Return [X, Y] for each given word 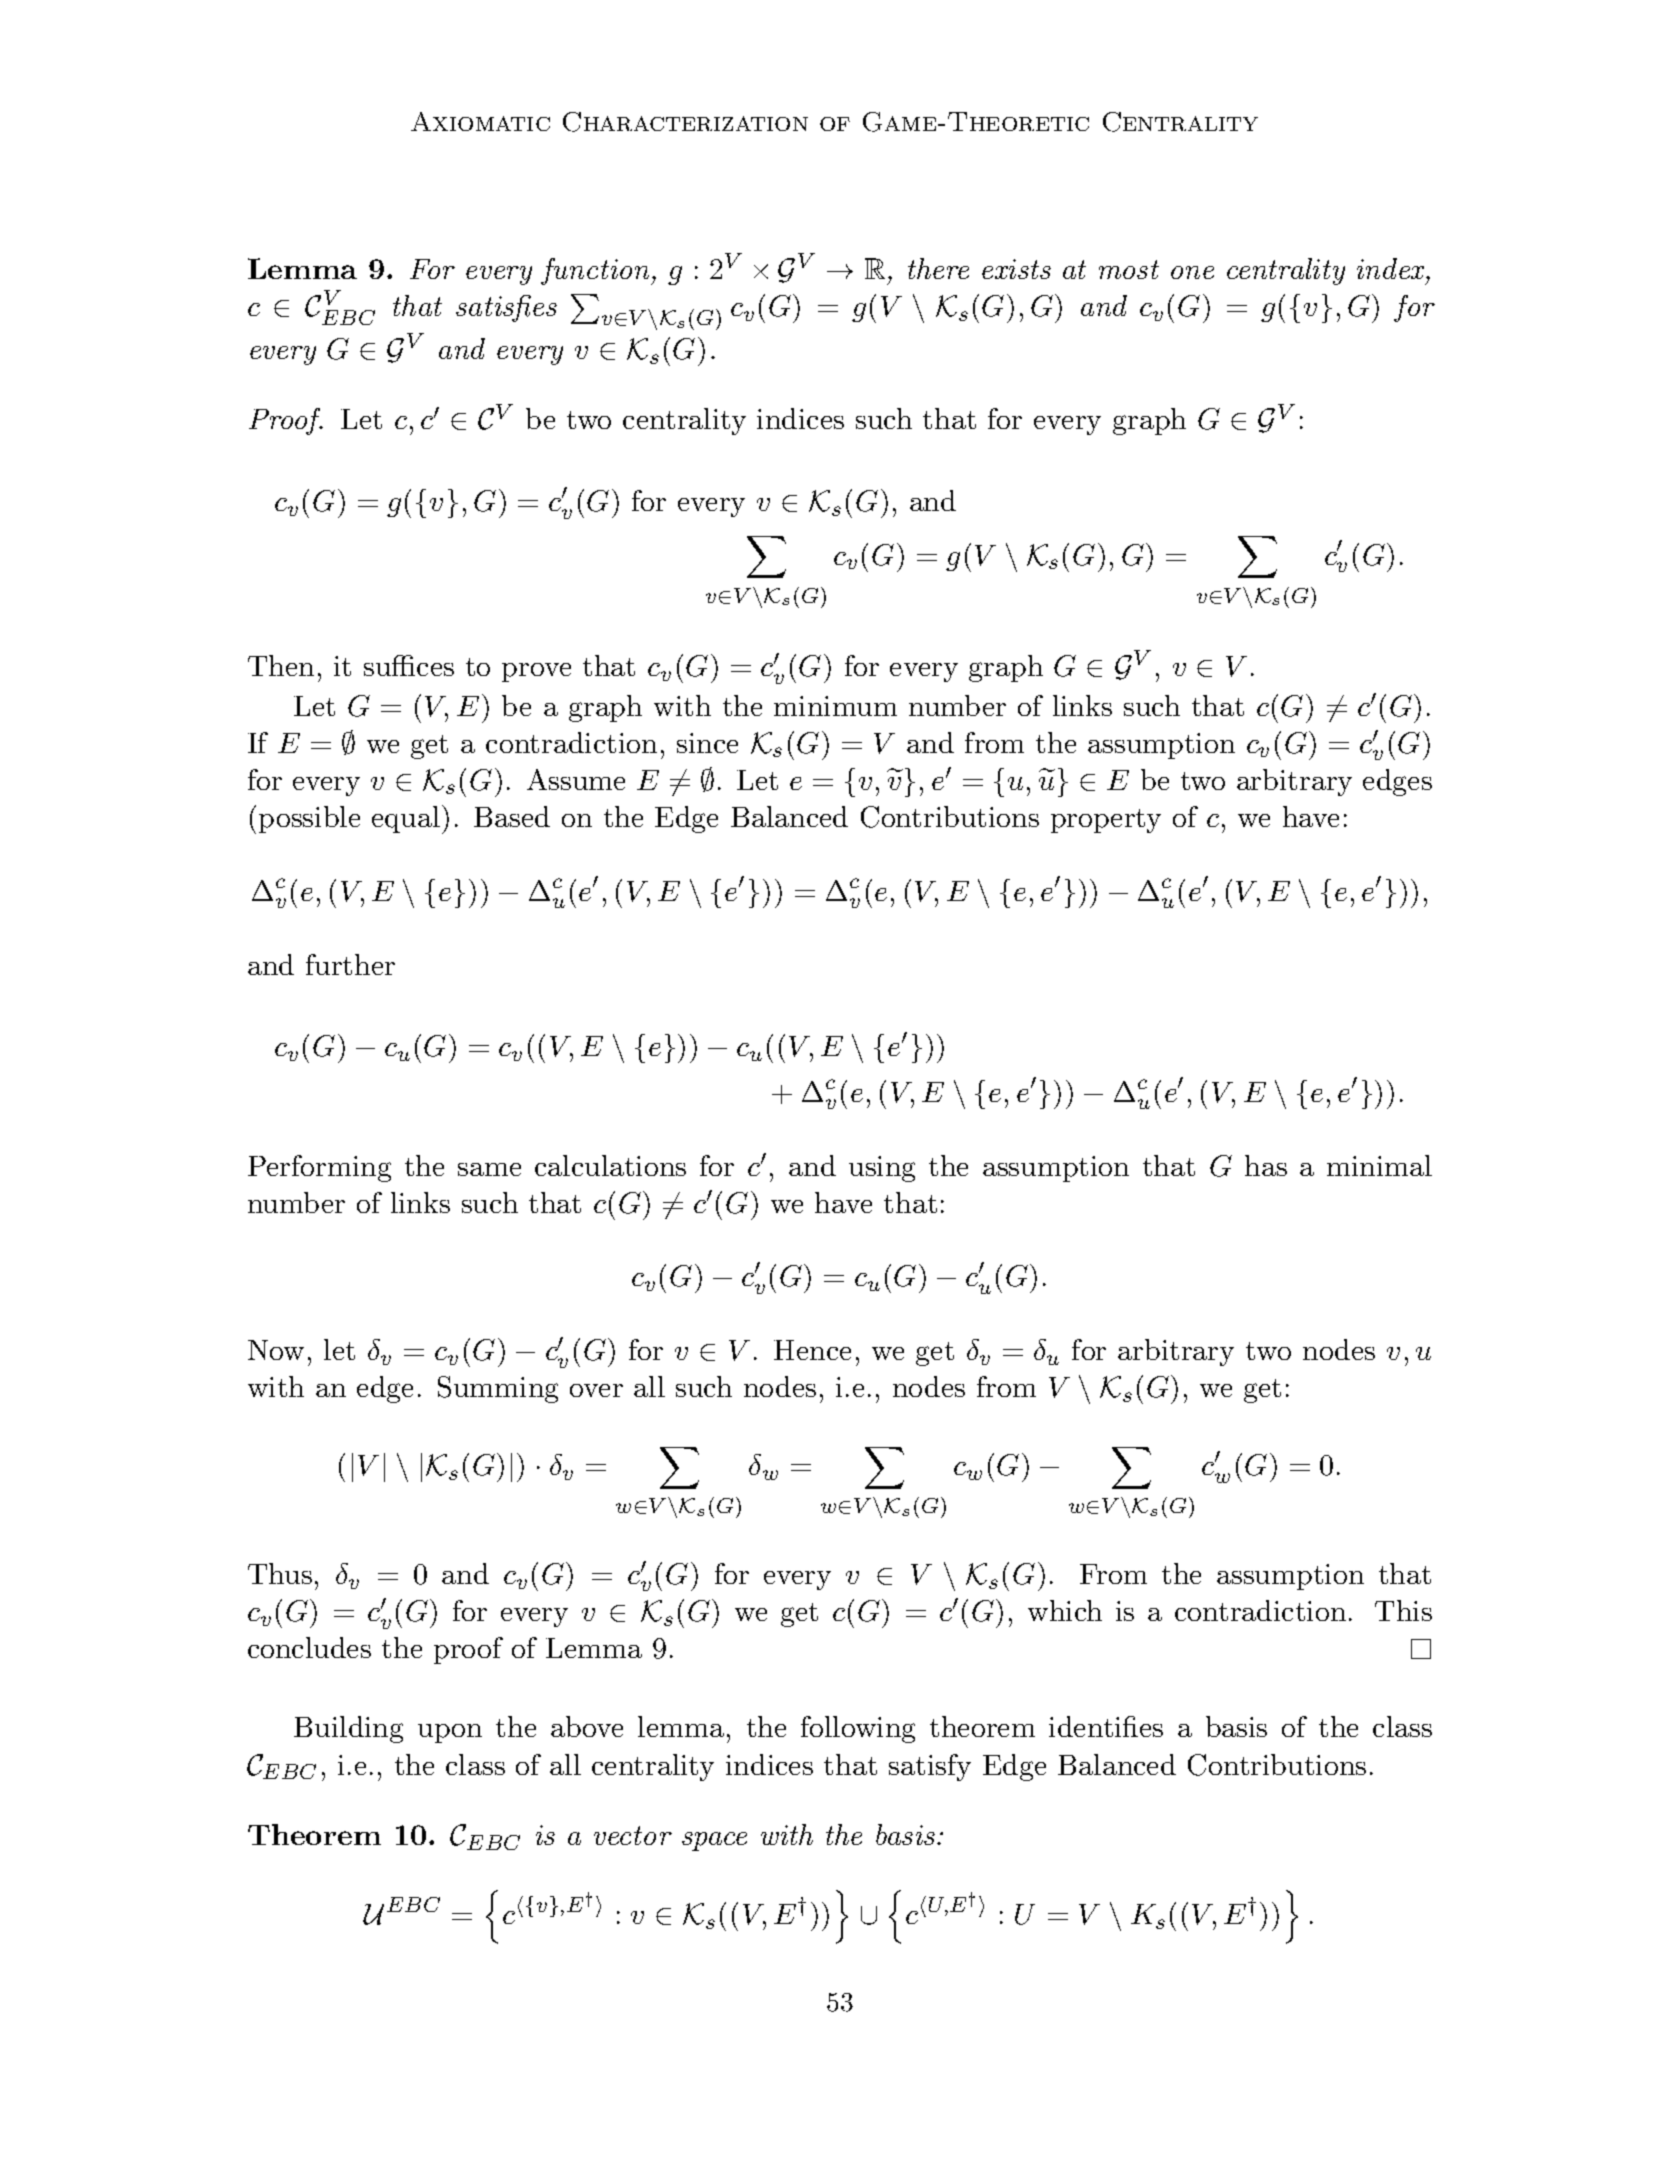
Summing [498, 1389]
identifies [1106, 1726]
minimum [835, 706]
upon [450, 1733]
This [1403, 1610]
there [938, 268]
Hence [812, 1350]
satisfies [506, 308]
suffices [409, 665]
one [1192, 272]
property [1106, 821]
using [882, 1169]
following [858, 1729]
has [1266, 1165]
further [350, 964]
